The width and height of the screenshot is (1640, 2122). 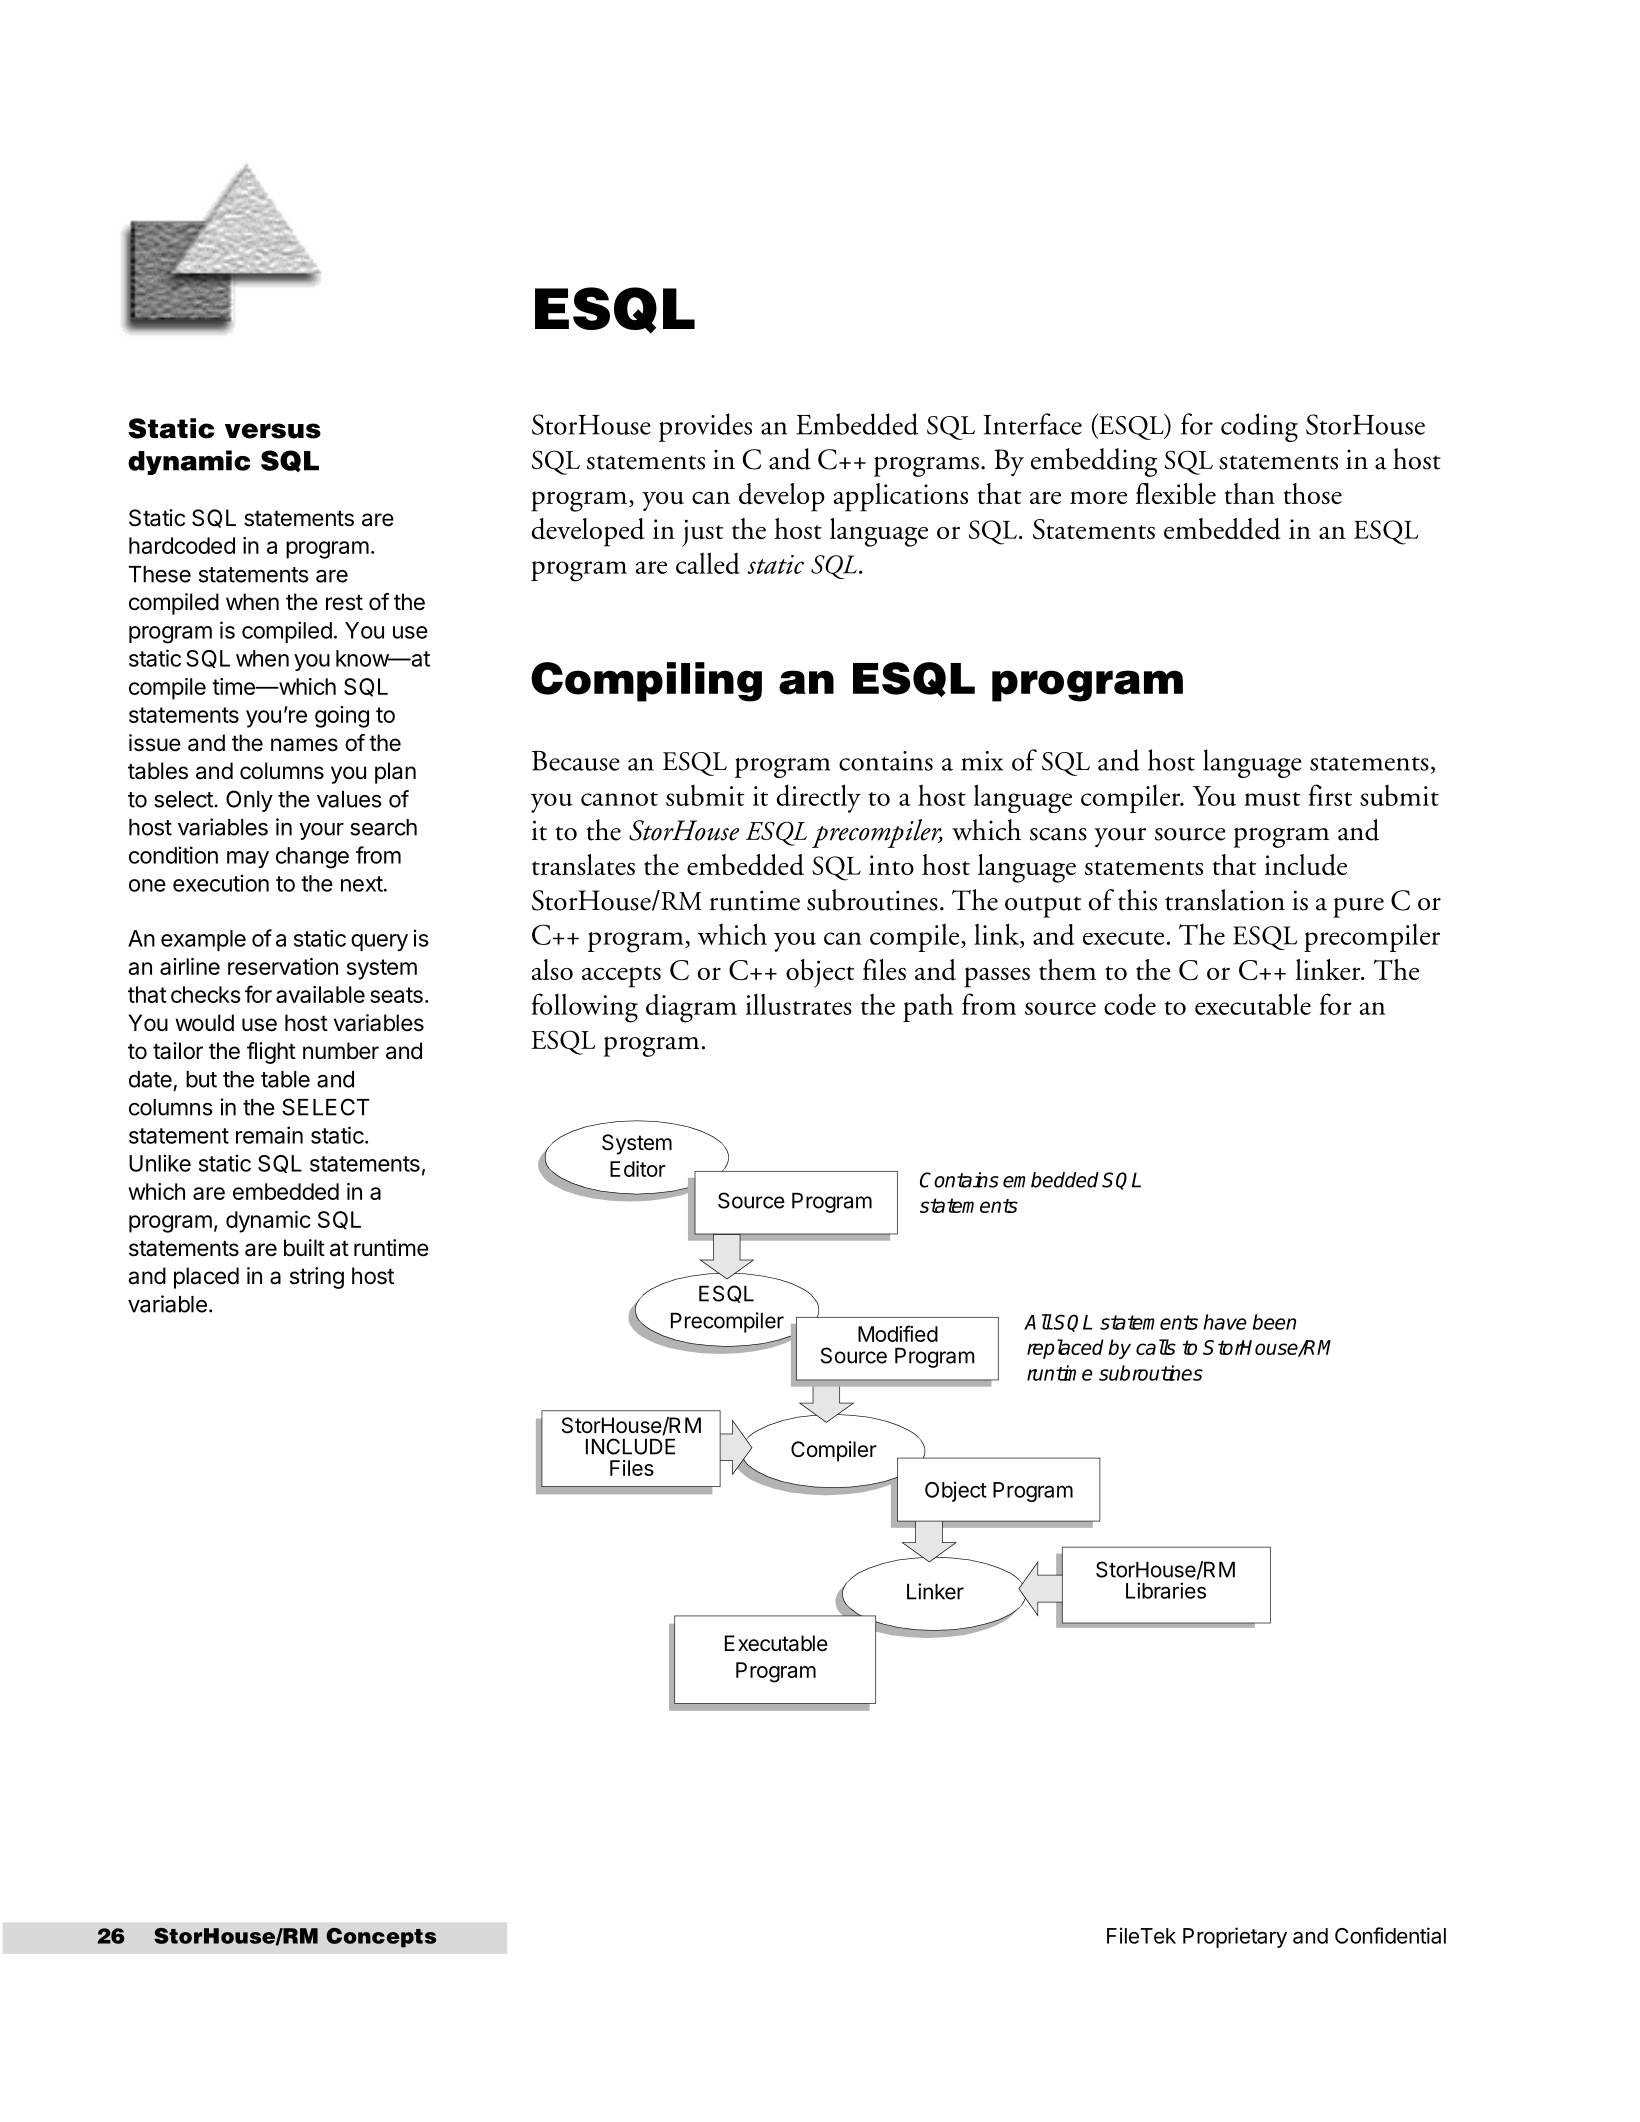 What do you see at coordinates (638, 1169) in the screenshot?
I see `Editor` at bounding box center [638, 1169].
